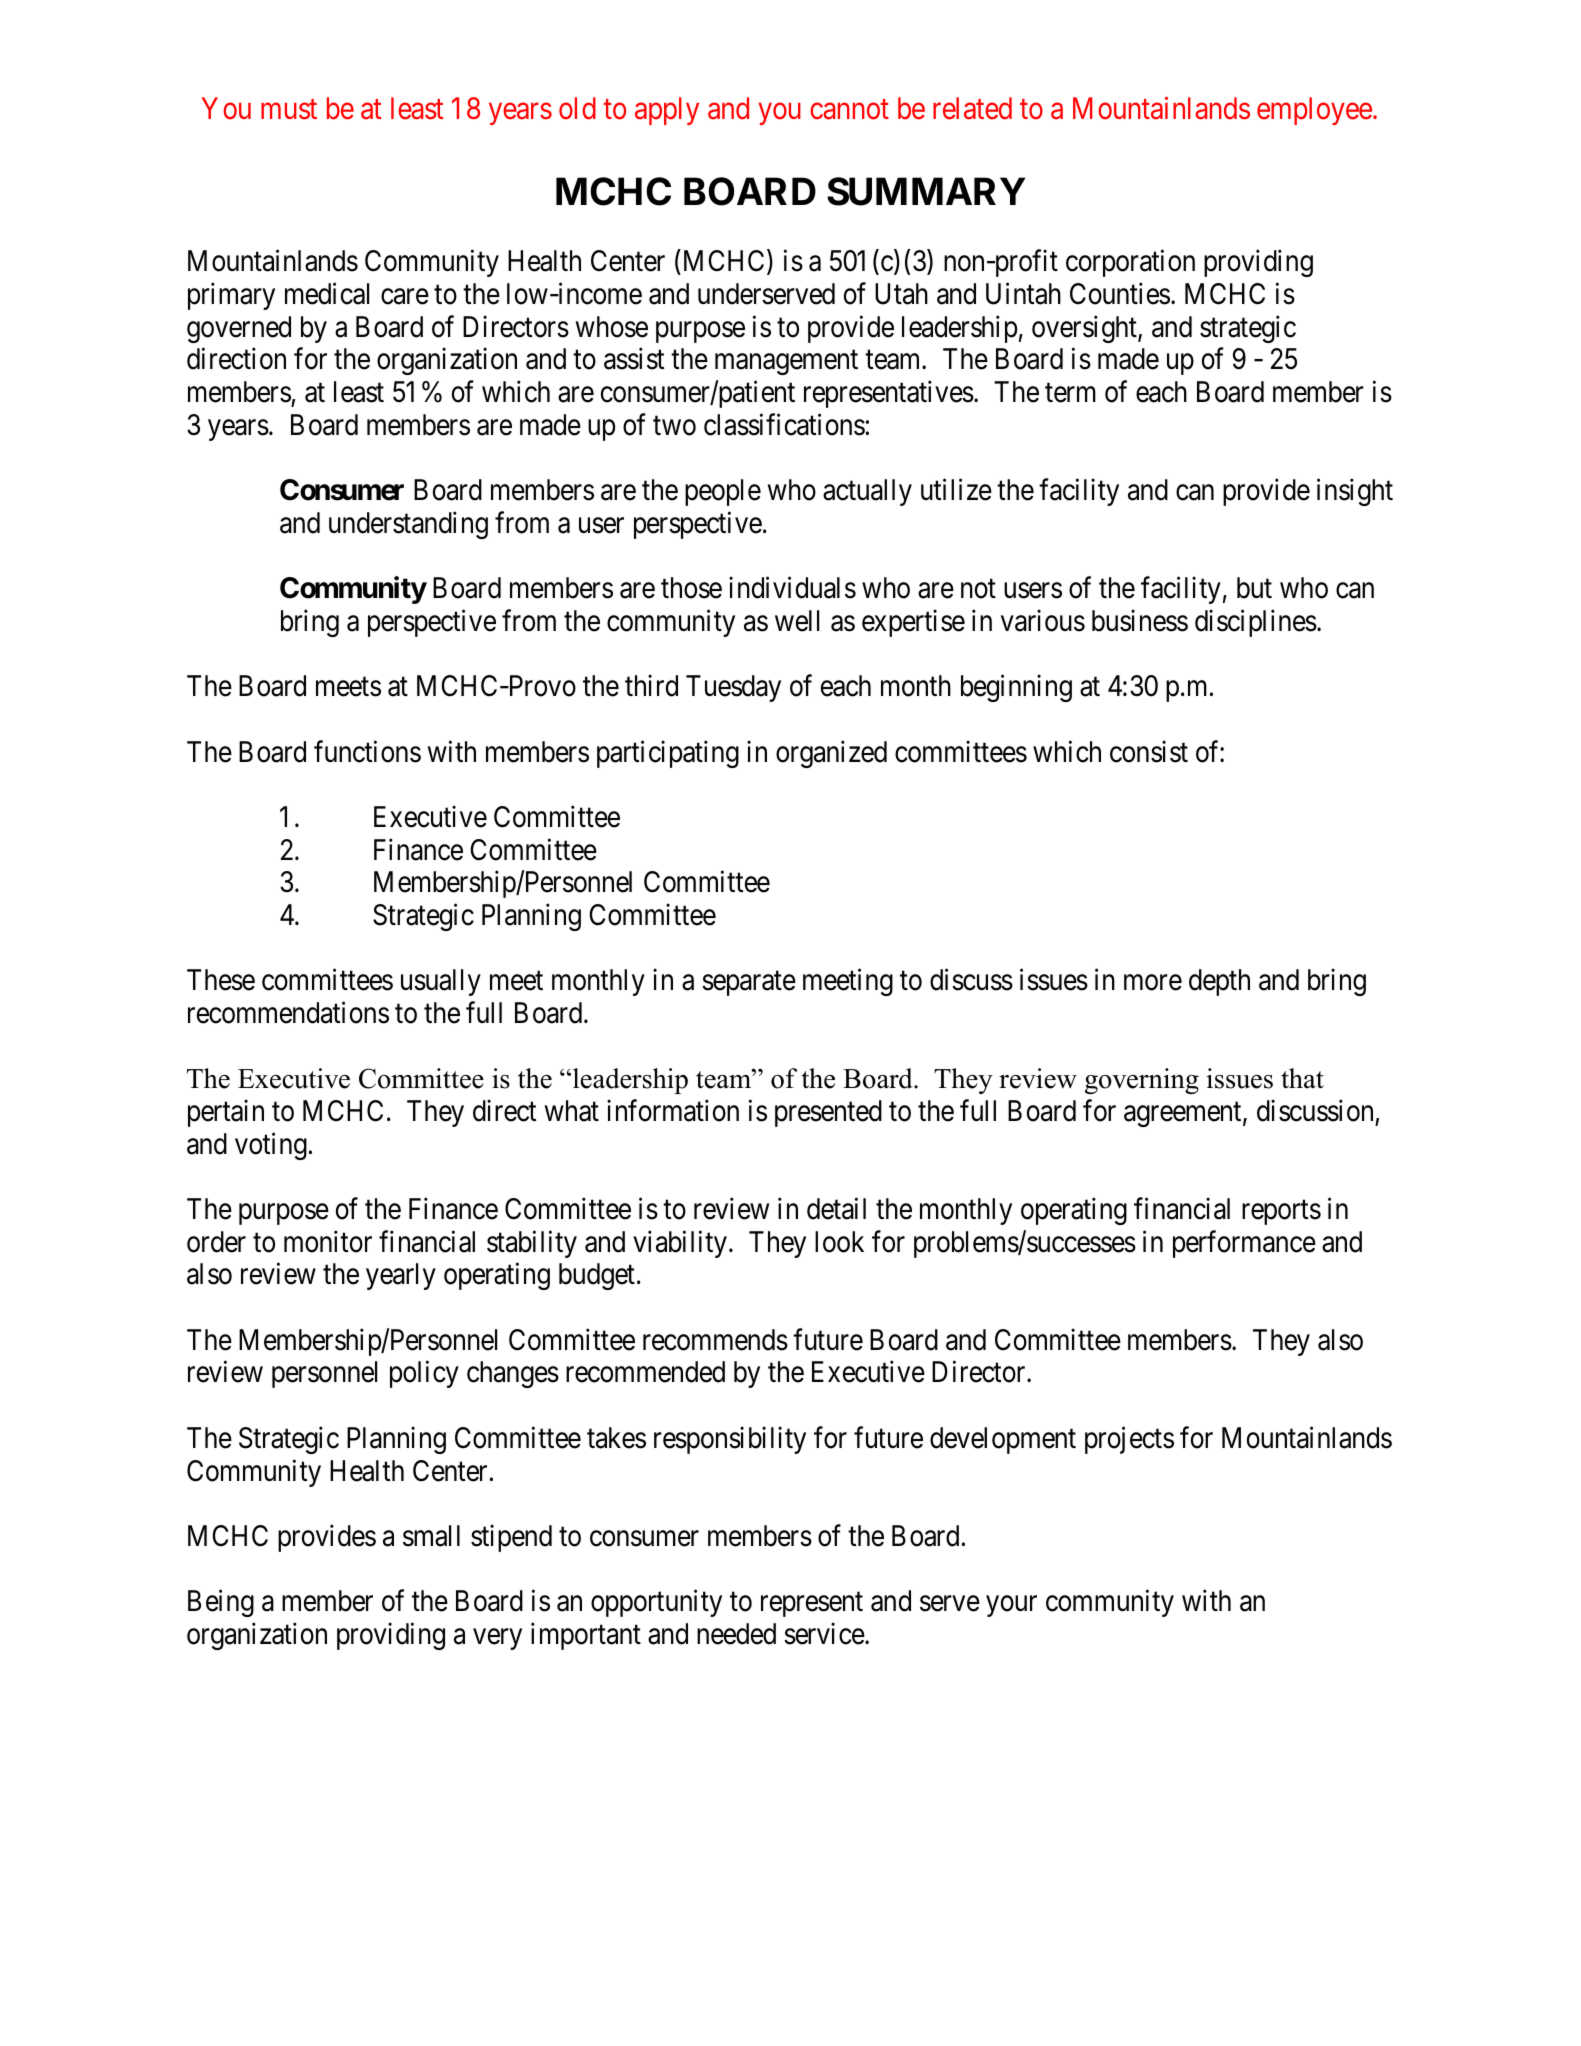  Describe the element at coordinates (828, 1113) in the page. I see `presented` at that location.
